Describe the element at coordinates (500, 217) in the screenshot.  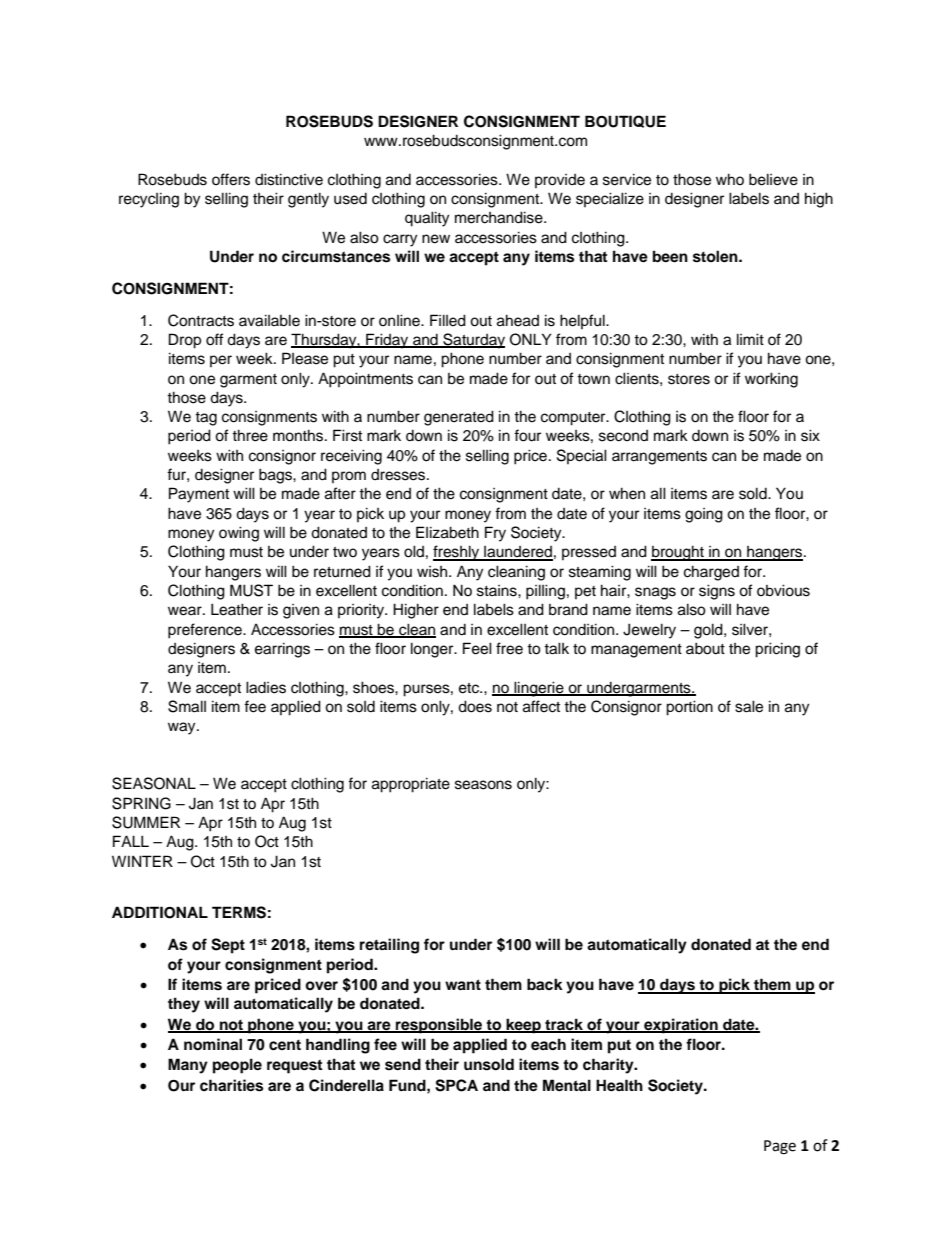
I see `merchandise` at that location.
